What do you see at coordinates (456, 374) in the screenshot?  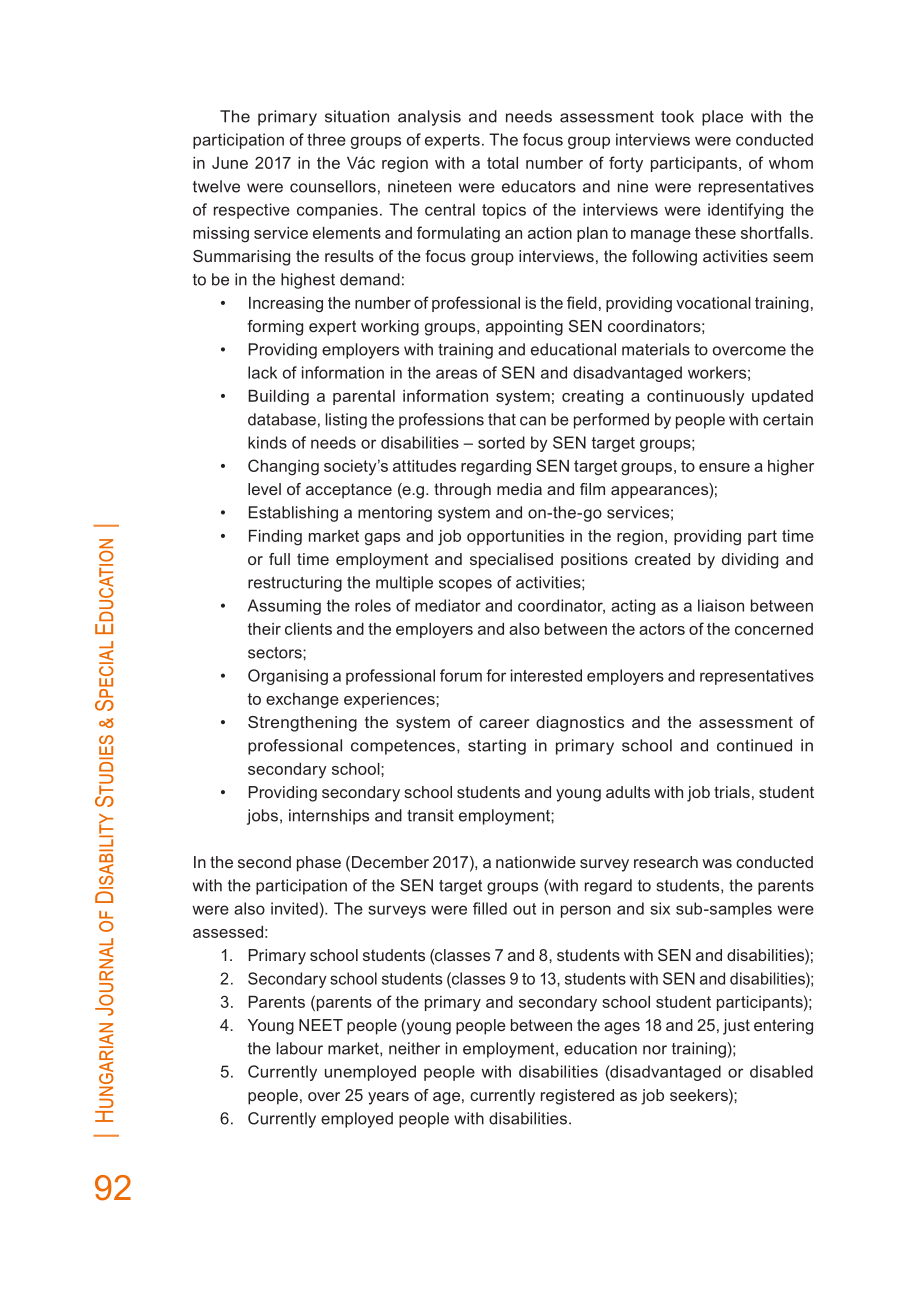 I see `areas` at bounding box center [456, 374].
